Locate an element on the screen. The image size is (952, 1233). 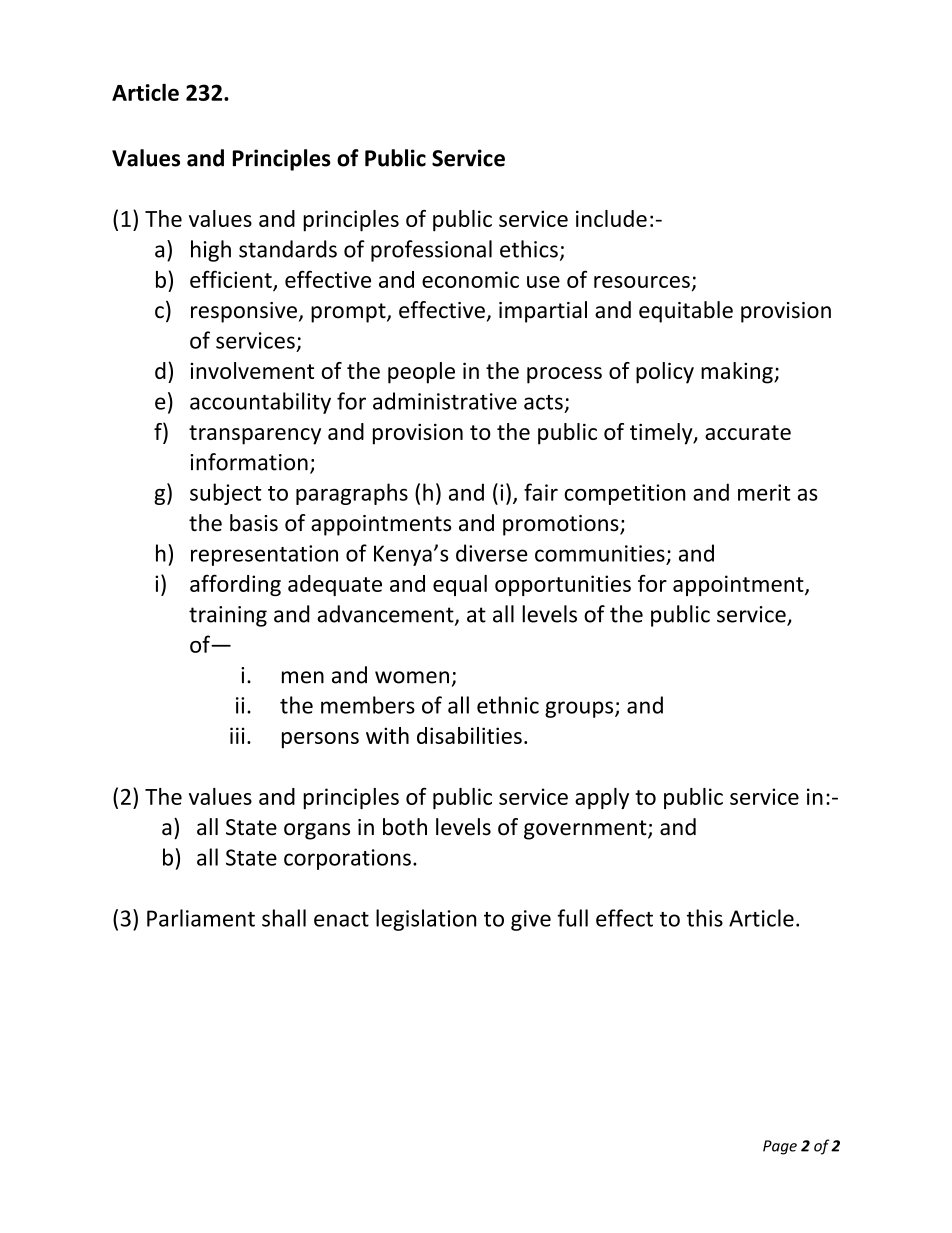
merit is located at coordinates (764, 492).
